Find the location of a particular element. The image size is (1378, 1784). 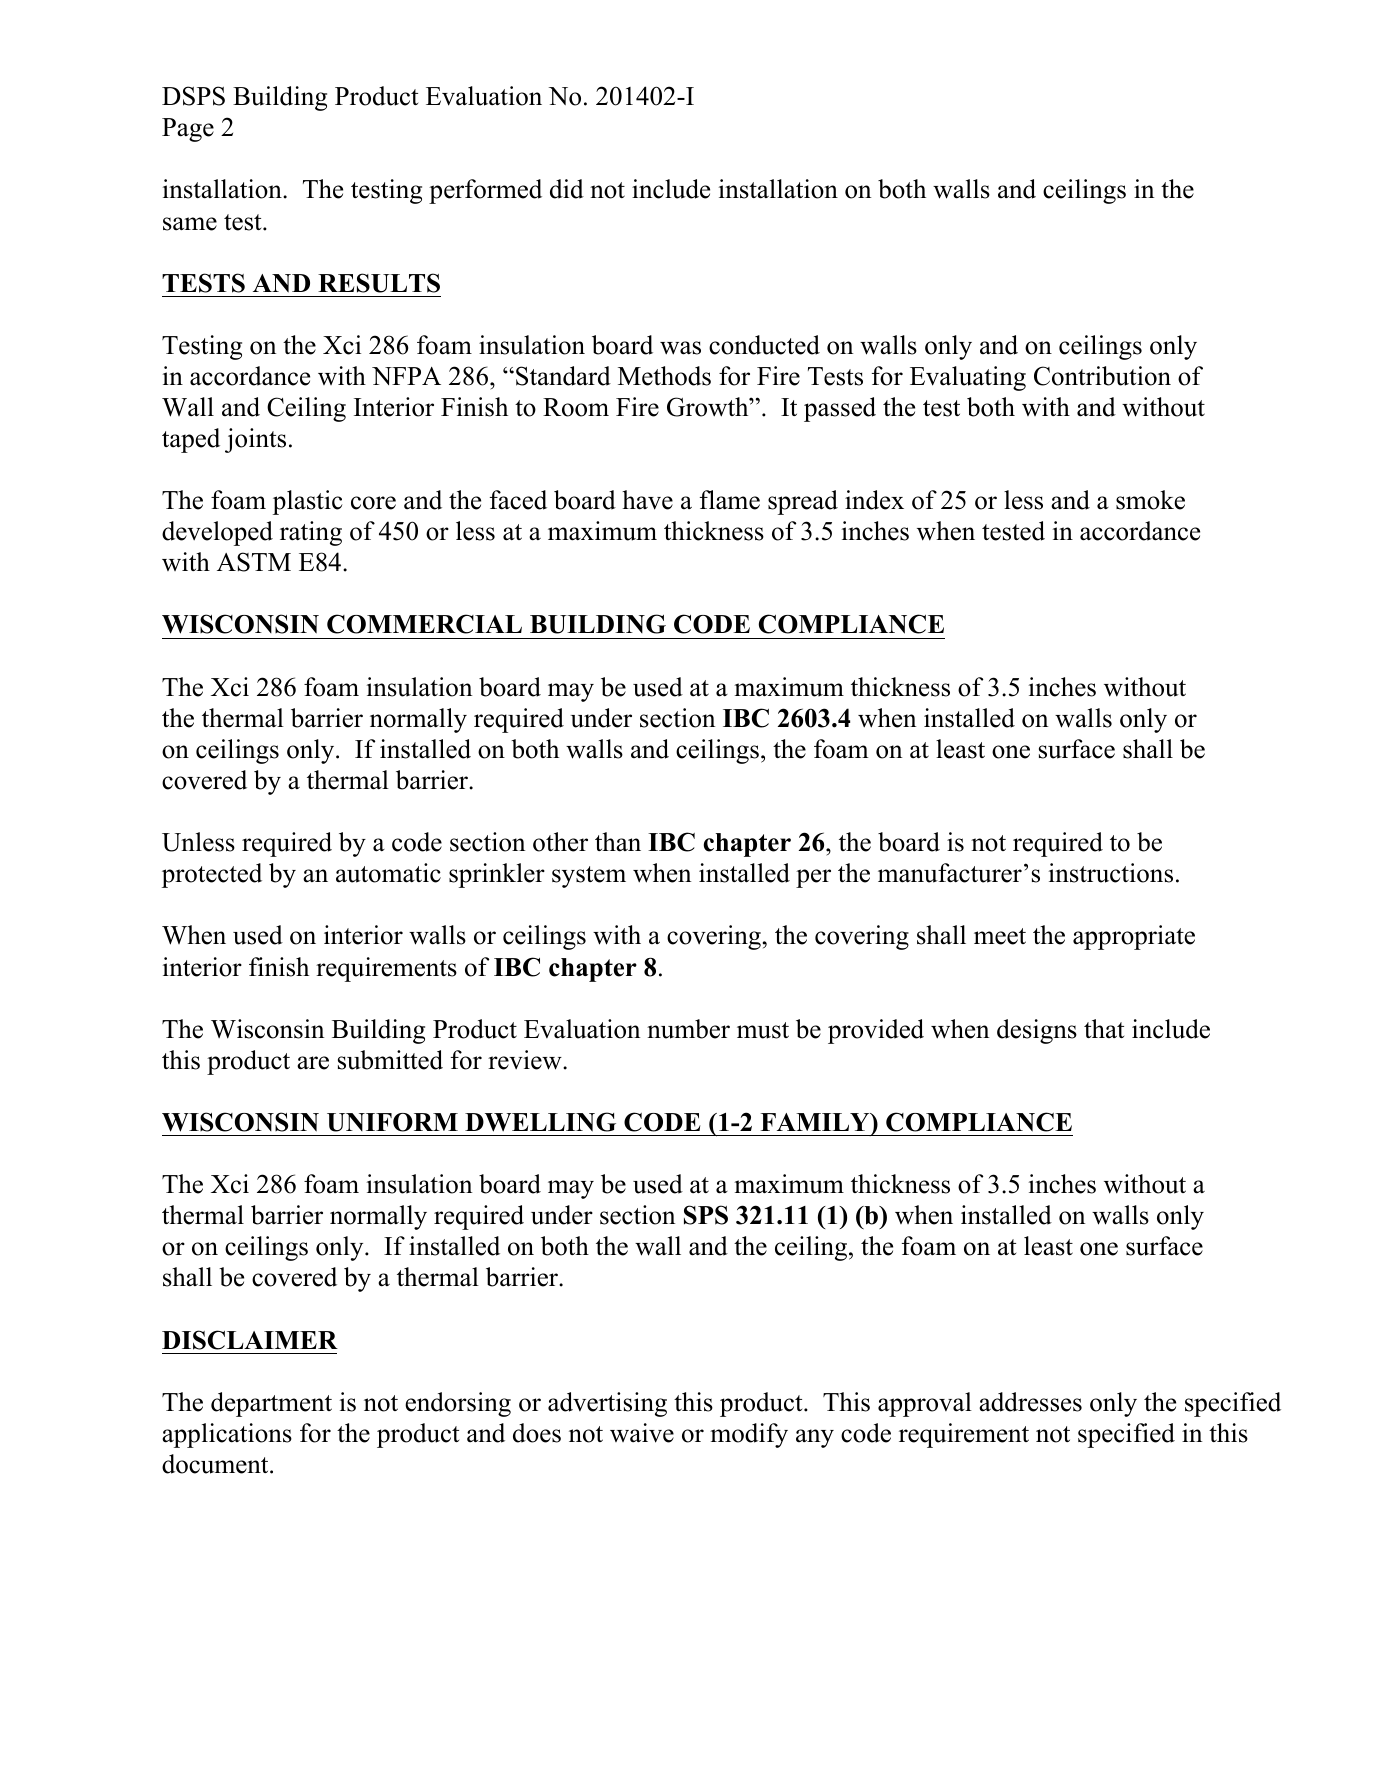

than is located at coordinates (618, 842).
